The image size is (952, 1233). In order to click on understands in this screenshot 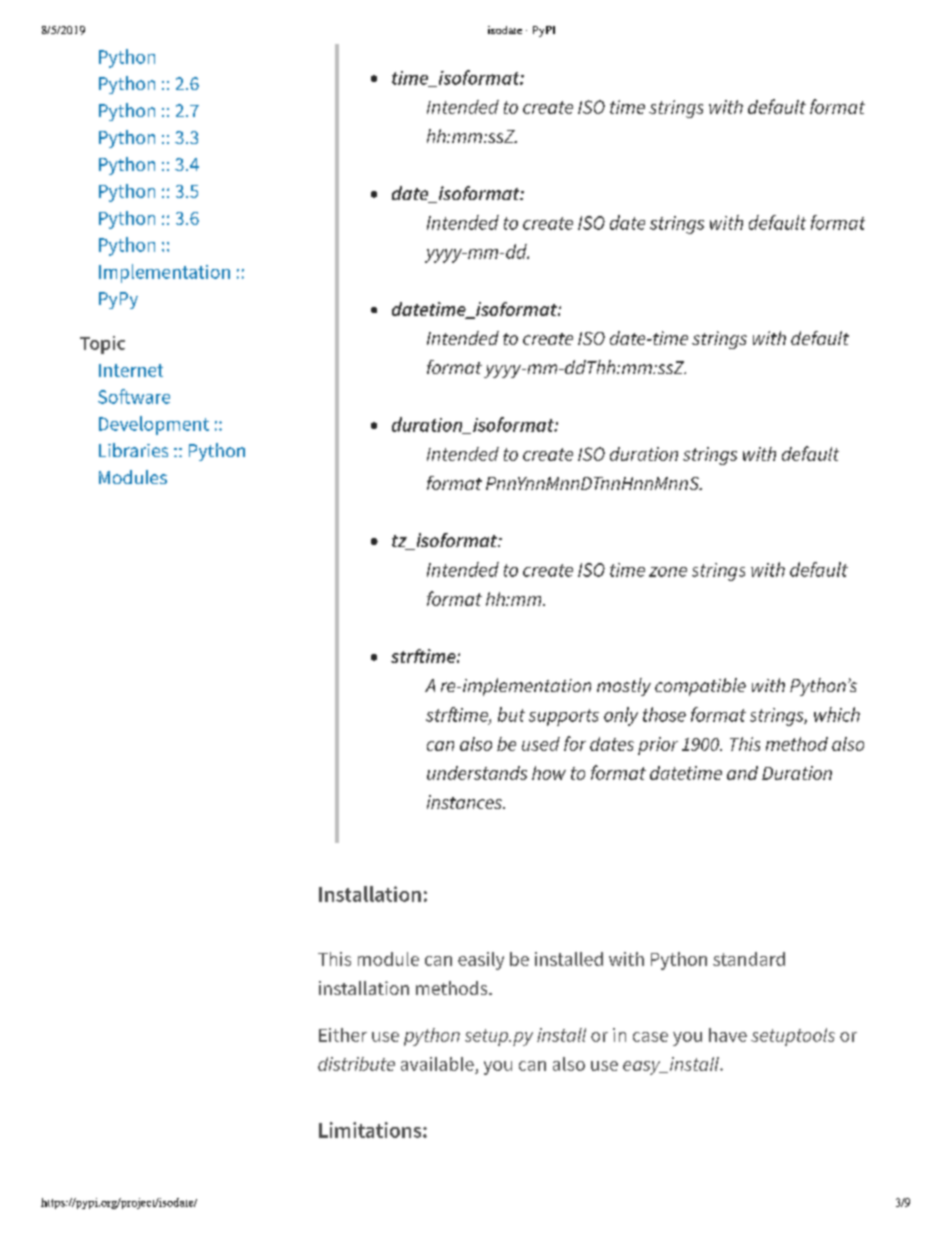, I will do `click(477, 773)`.
